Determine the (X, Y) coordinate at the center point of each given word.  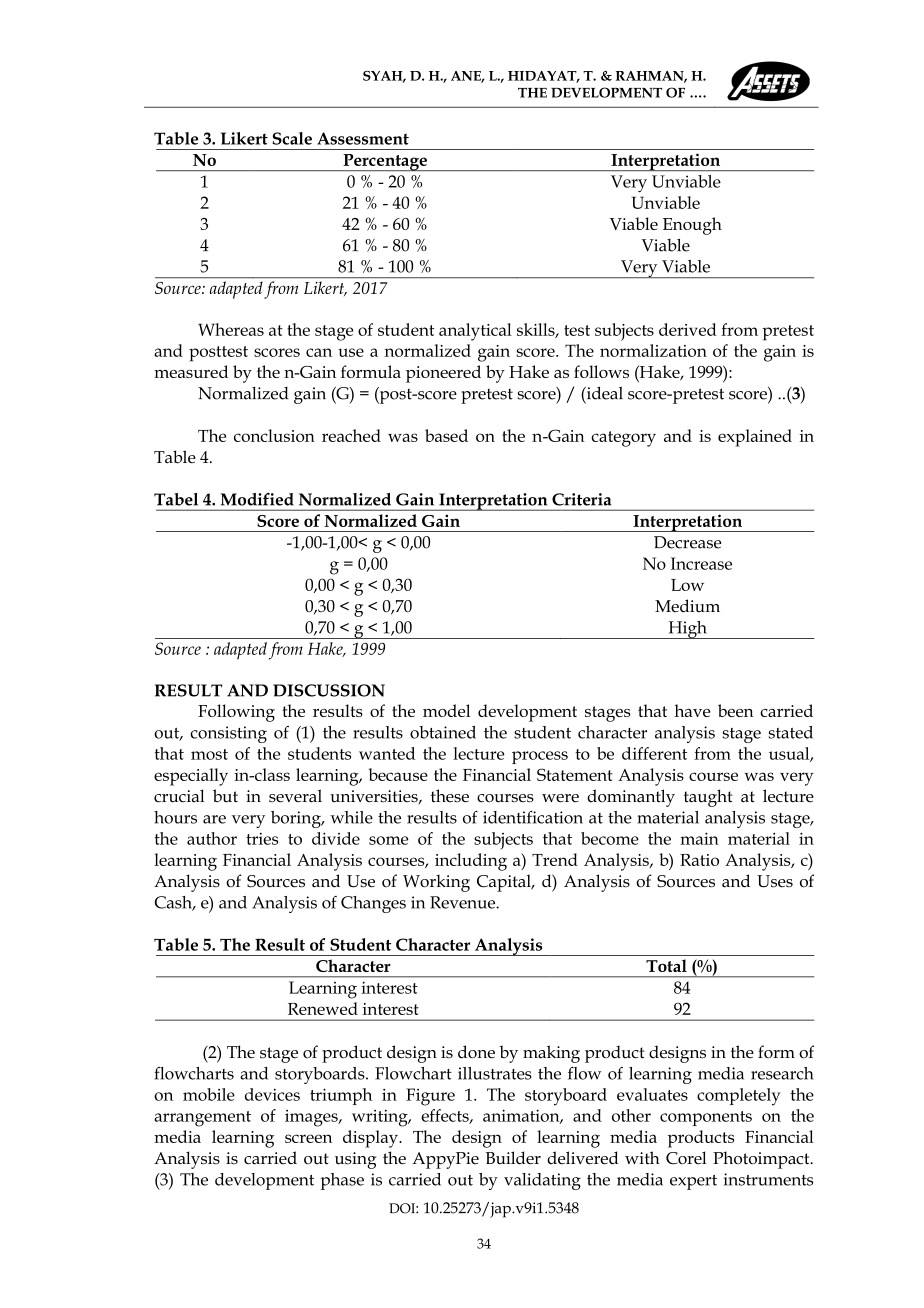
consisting (228, 734)
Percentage (385, 162)
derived (688, 329)
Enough (692, 226)
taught (708, 798)
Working (436, 883)
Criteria (581, 499)
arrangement (202, 1119)
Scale (292, 138)
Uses (775, 881)
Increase (701, 563)
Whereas (231, 329)
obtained (443, 732)
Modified (257, 499)
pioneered (443, 374)
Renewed (323, 1008)
